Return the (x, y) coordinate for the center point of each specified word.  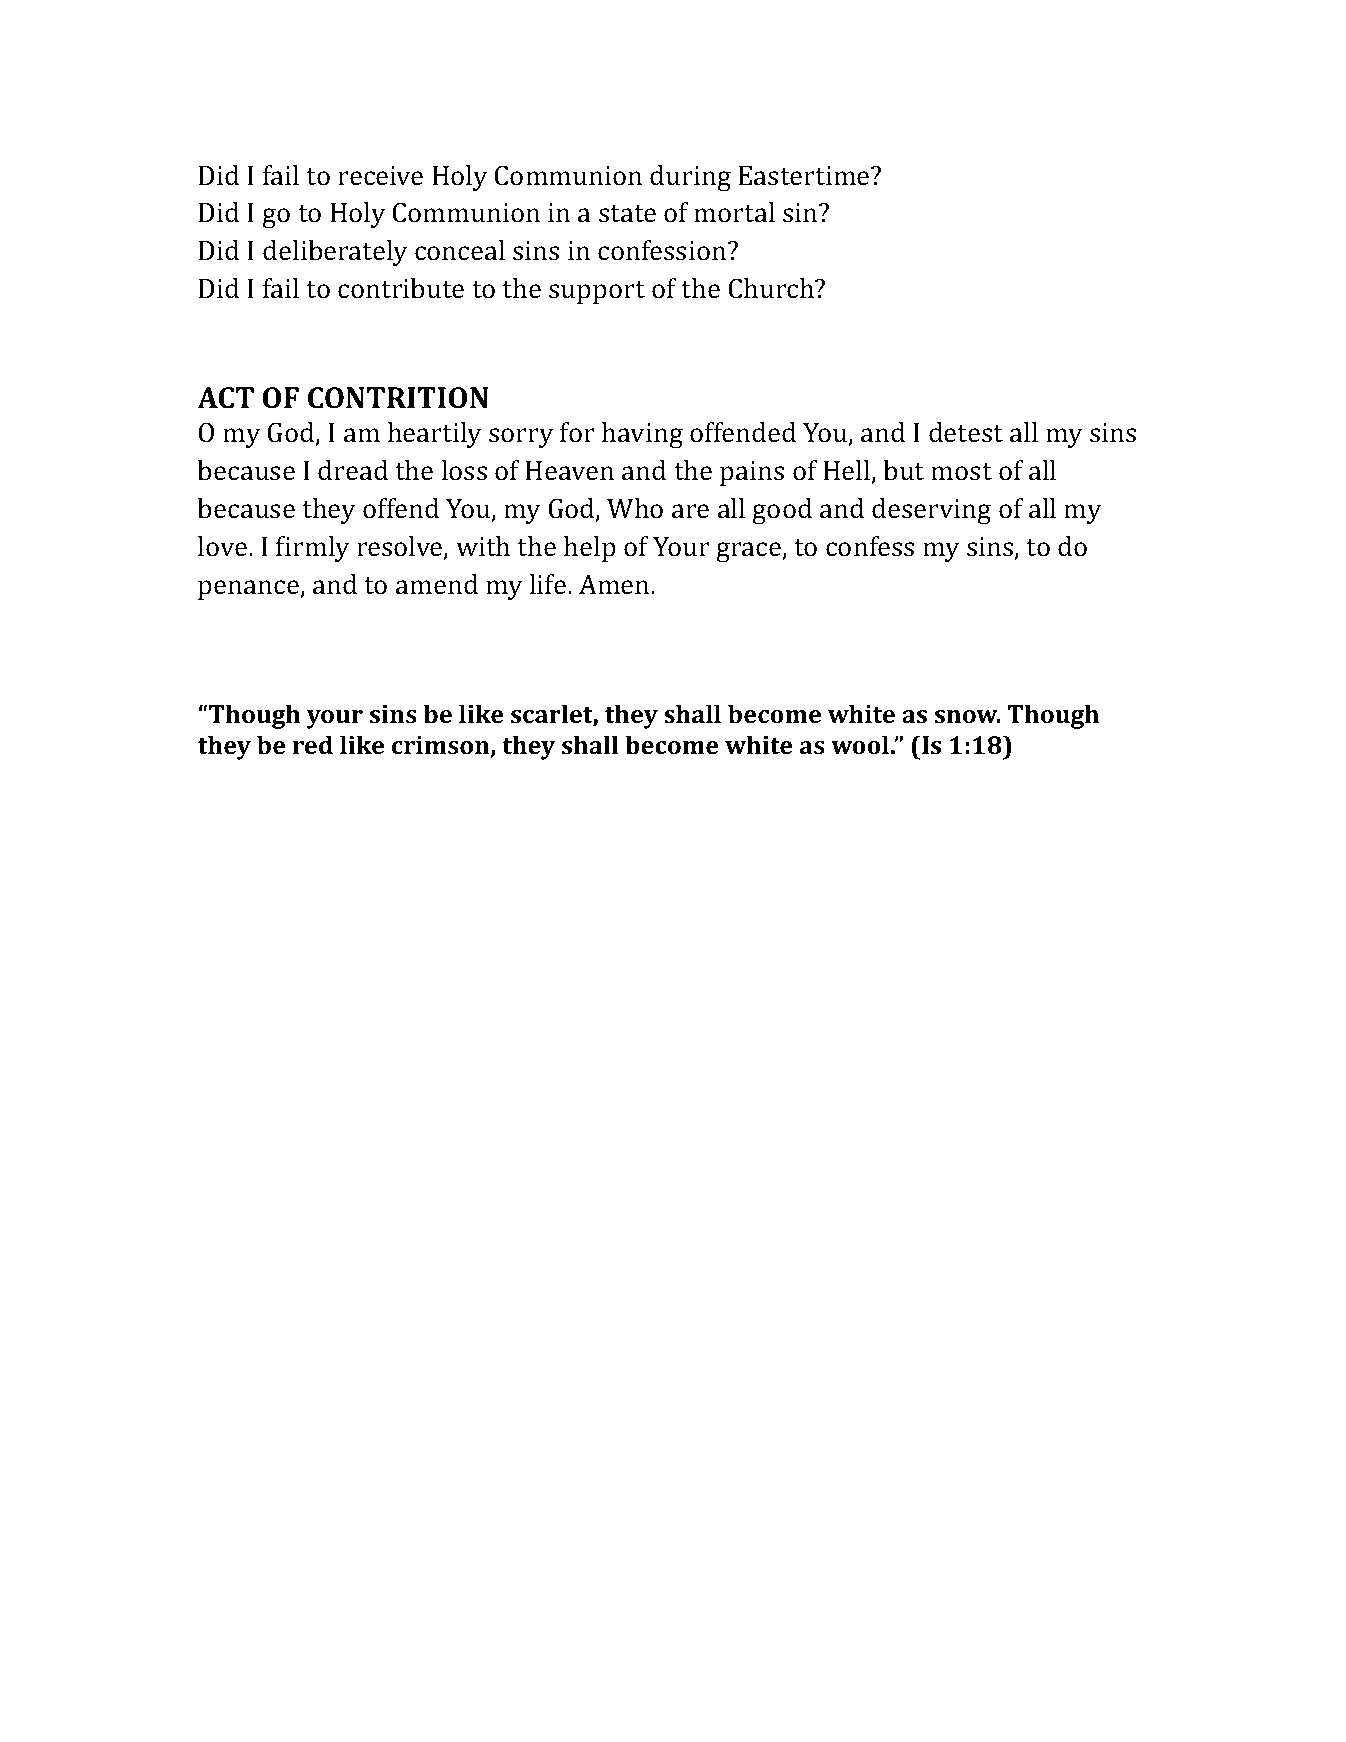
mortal (734, 212)
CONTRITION (398, 398)
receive (380, 176)
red (313, 744)
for (577, 432)
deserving (931, 511)
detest (966, 432)
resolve (401, 547)
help (590, 549)
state (627, 214)
